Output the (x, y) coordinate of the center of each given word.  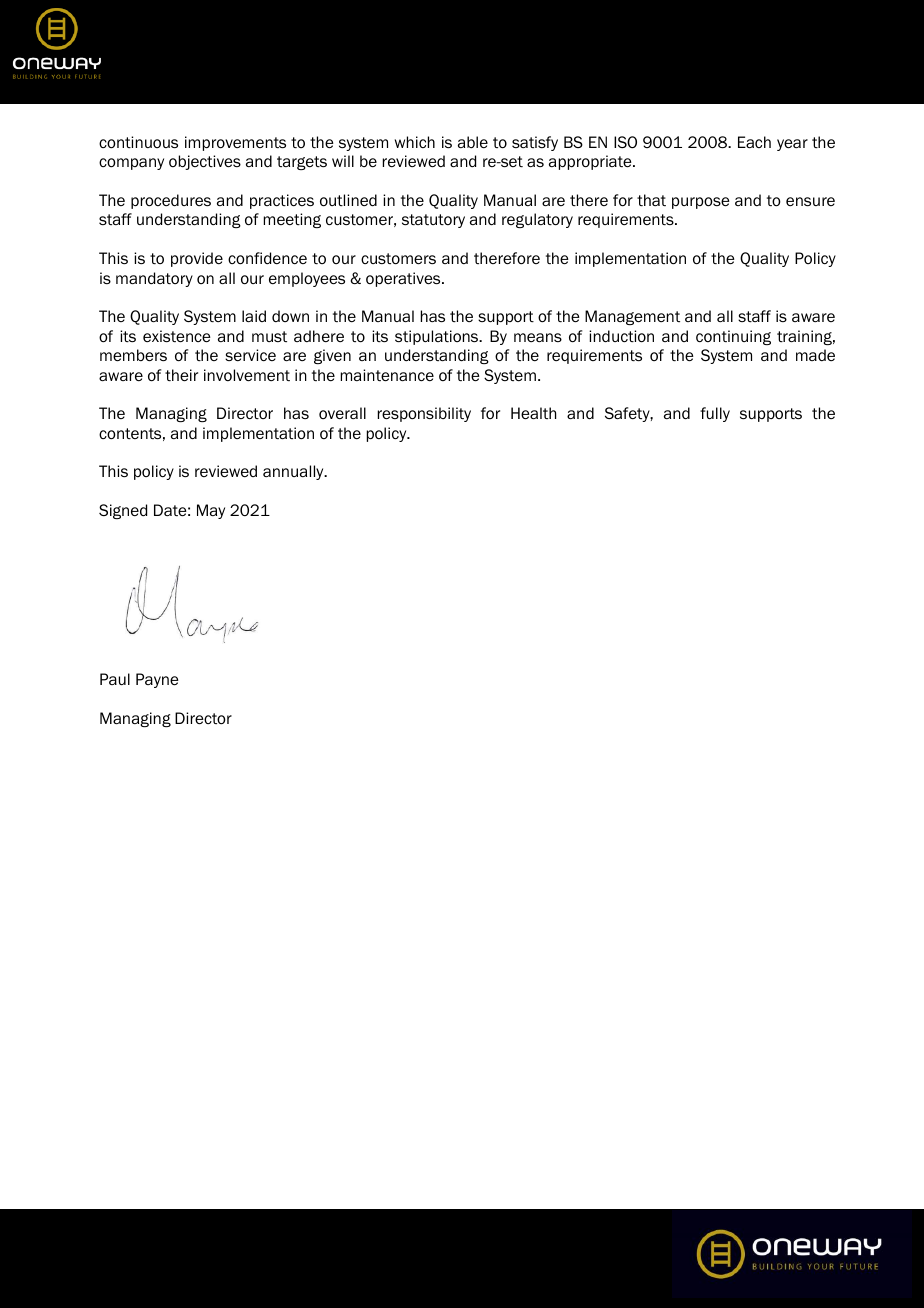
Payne (157, 680)
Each (754, 142)
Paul (115, 679)
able (473, 142)
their (181, 375)
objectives (205, 162)
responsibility (424, 414)
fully (715, 414)
